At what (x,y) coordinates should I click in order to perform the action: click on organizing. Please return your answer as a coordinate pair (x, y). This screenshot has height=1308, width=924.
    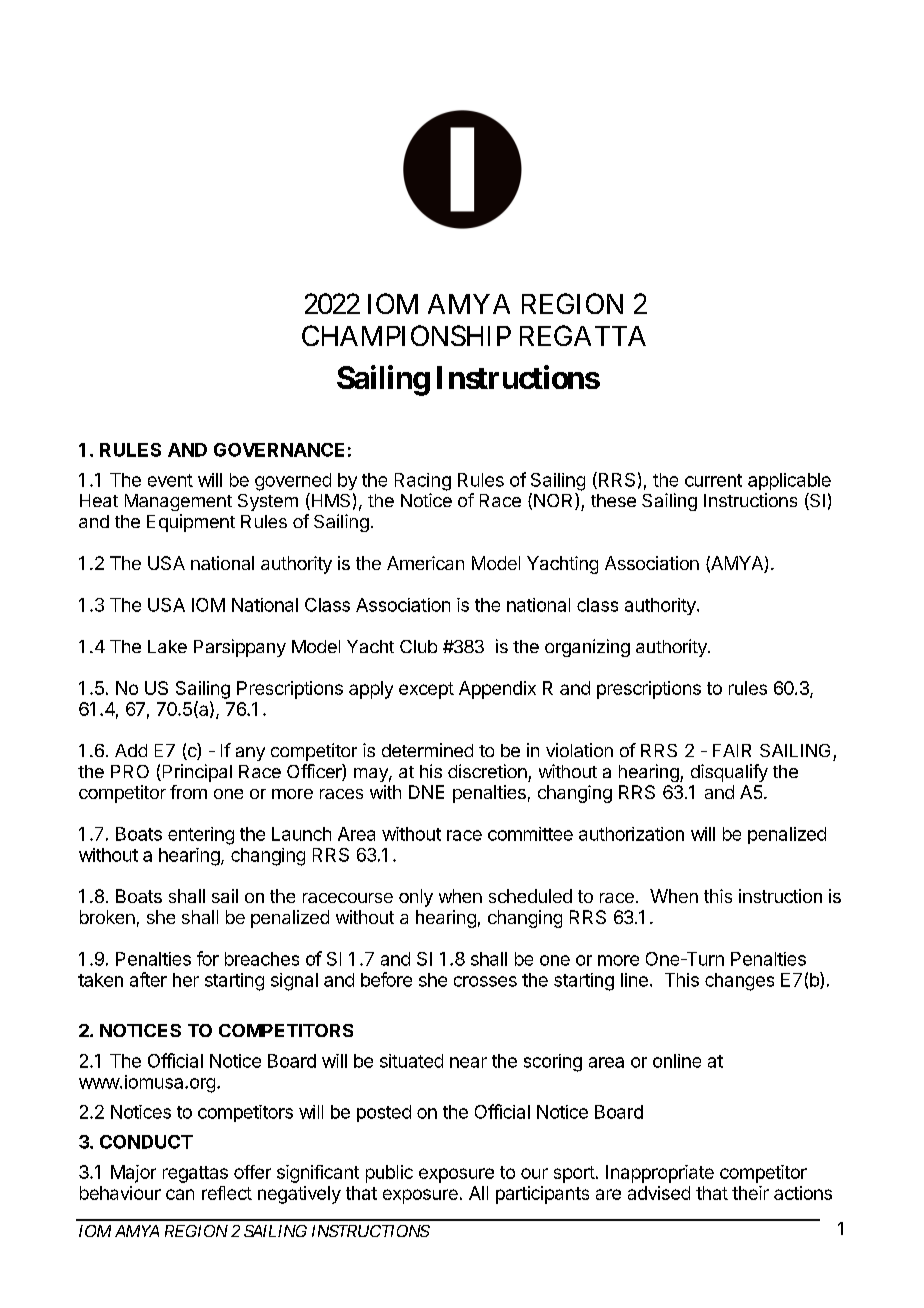
    Looking at the image, I should click on (587, 648).
